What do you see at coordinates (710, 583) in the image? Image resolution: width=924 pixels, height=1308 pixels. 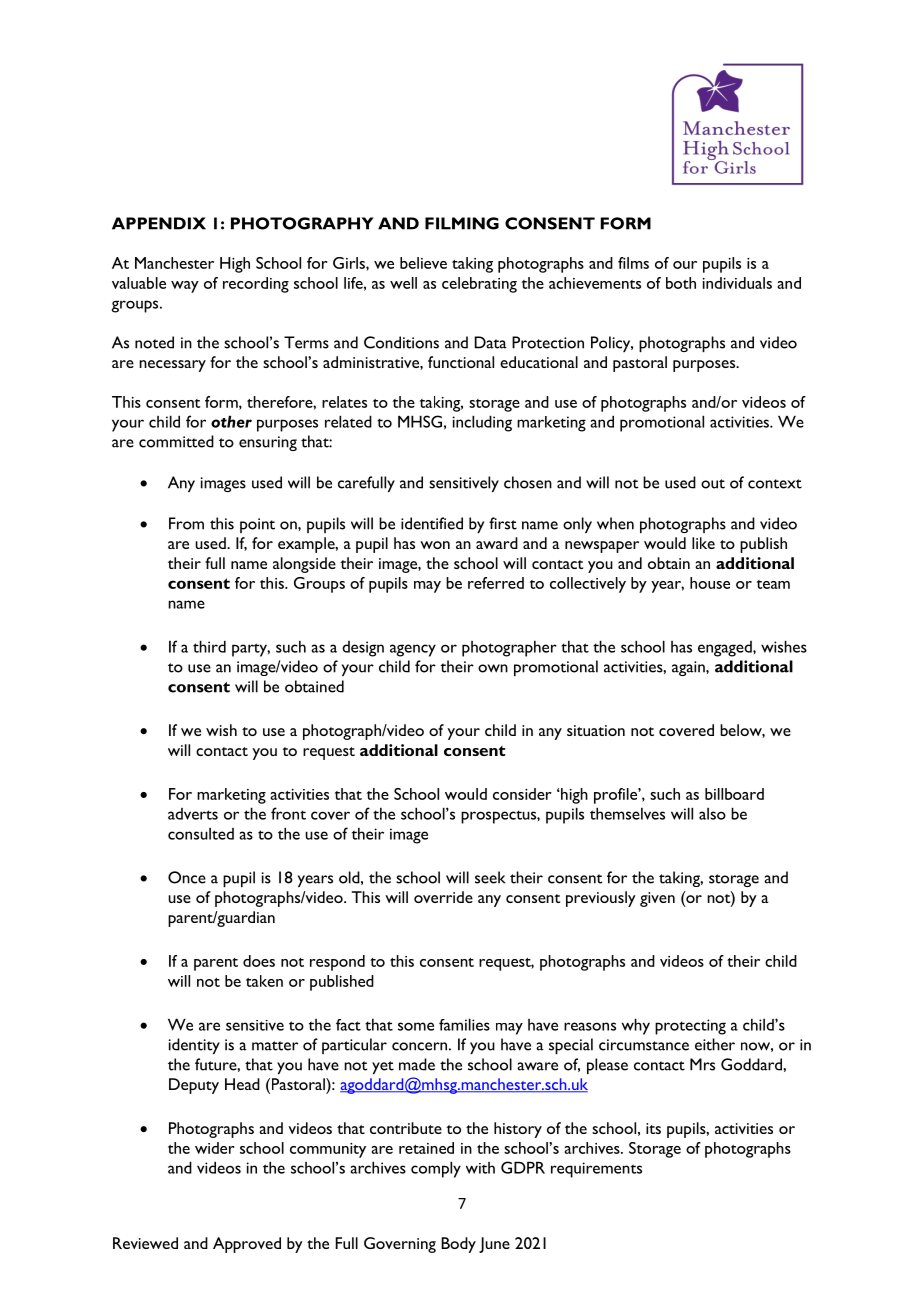 I see `house` at bounding box center [710, 583].
